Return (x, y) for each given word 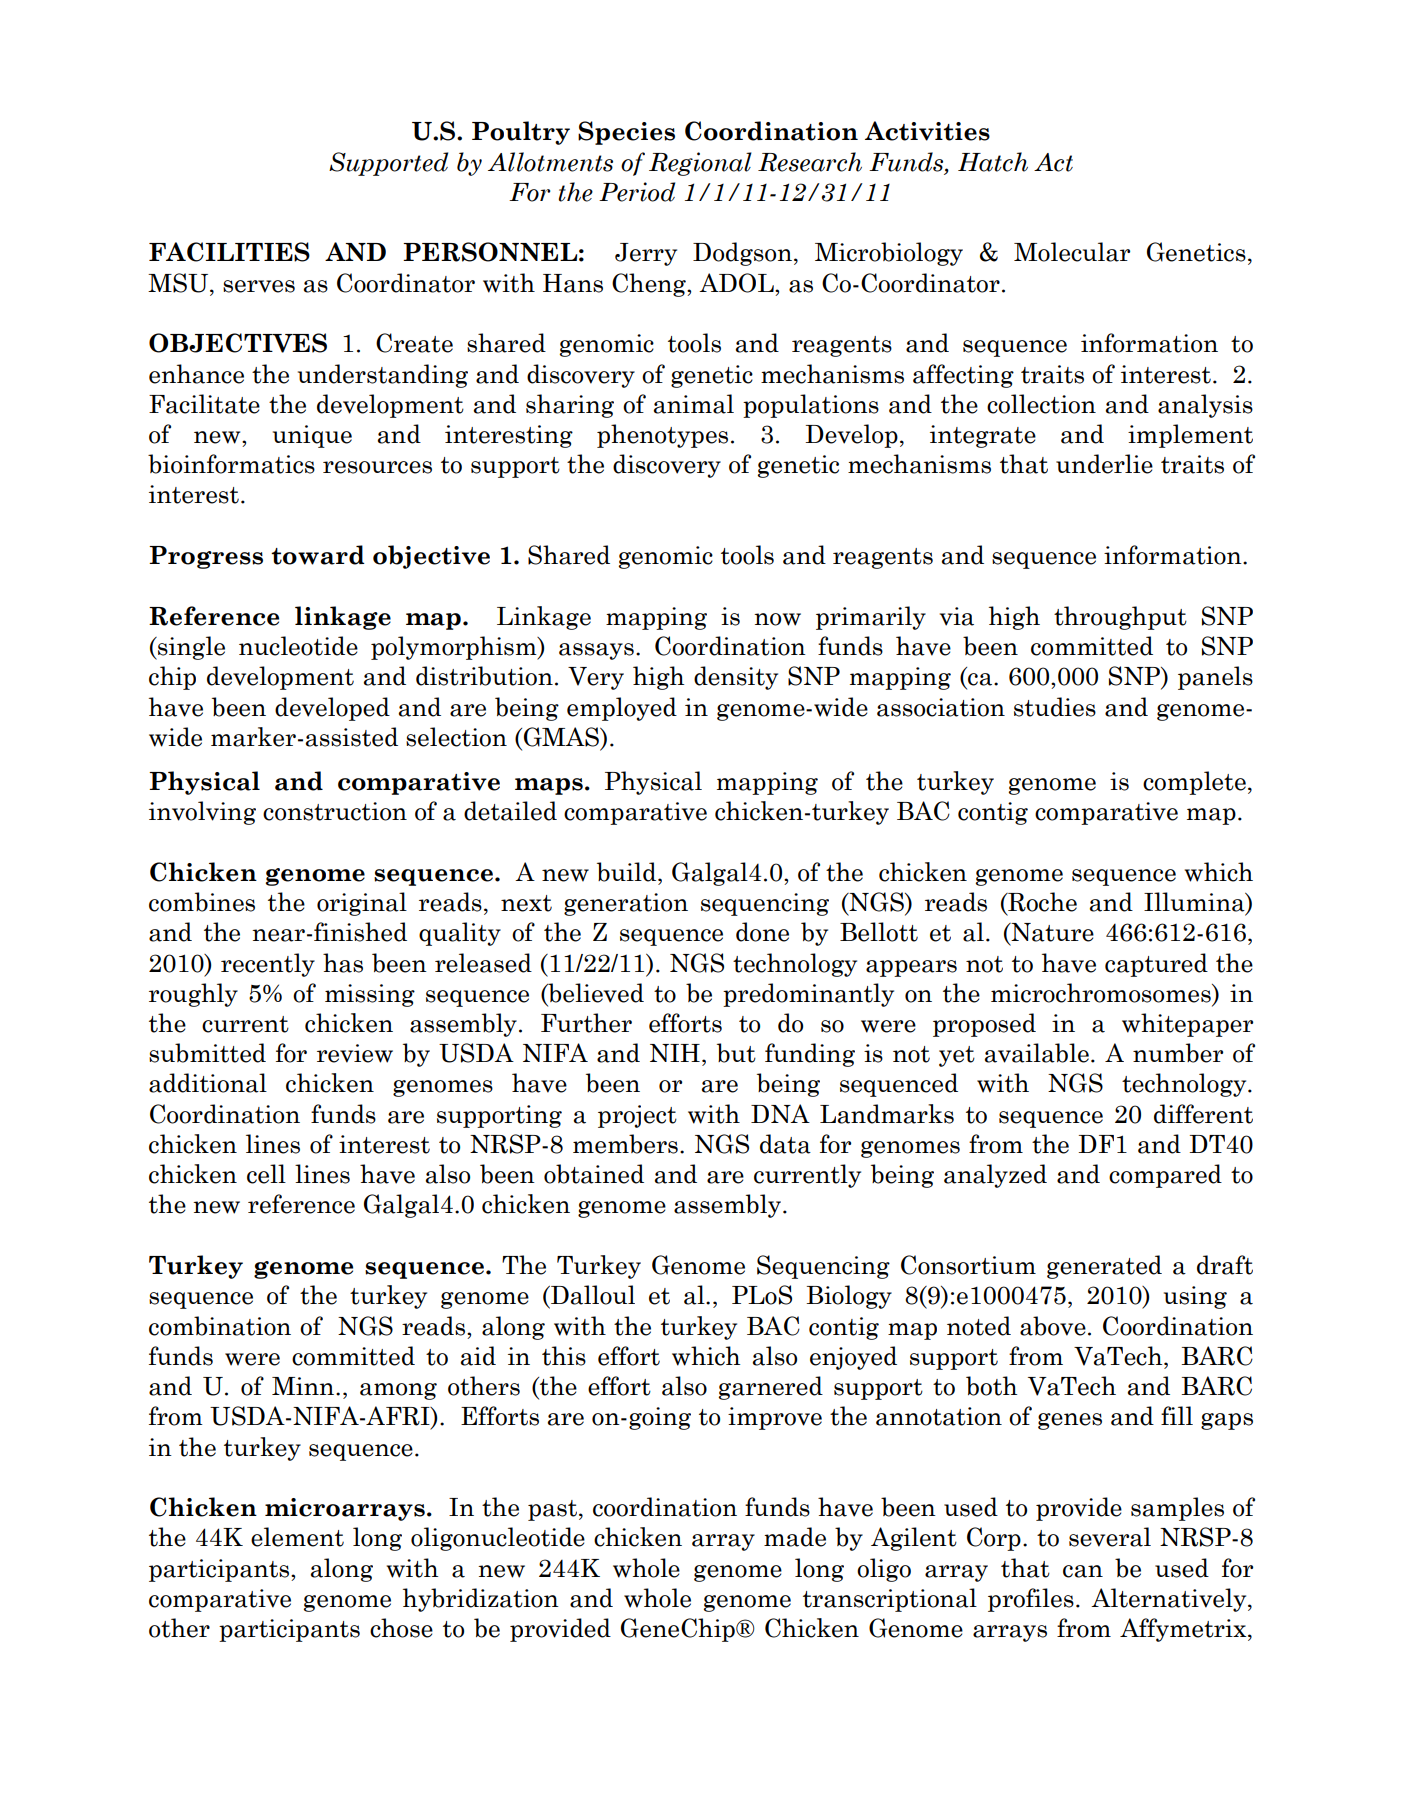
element (297, 1537)
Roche (1041, 903)
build (628, 872)
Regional (700, 164)
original (362, 904)
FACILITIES (229, 252)
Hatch (993, 162)
